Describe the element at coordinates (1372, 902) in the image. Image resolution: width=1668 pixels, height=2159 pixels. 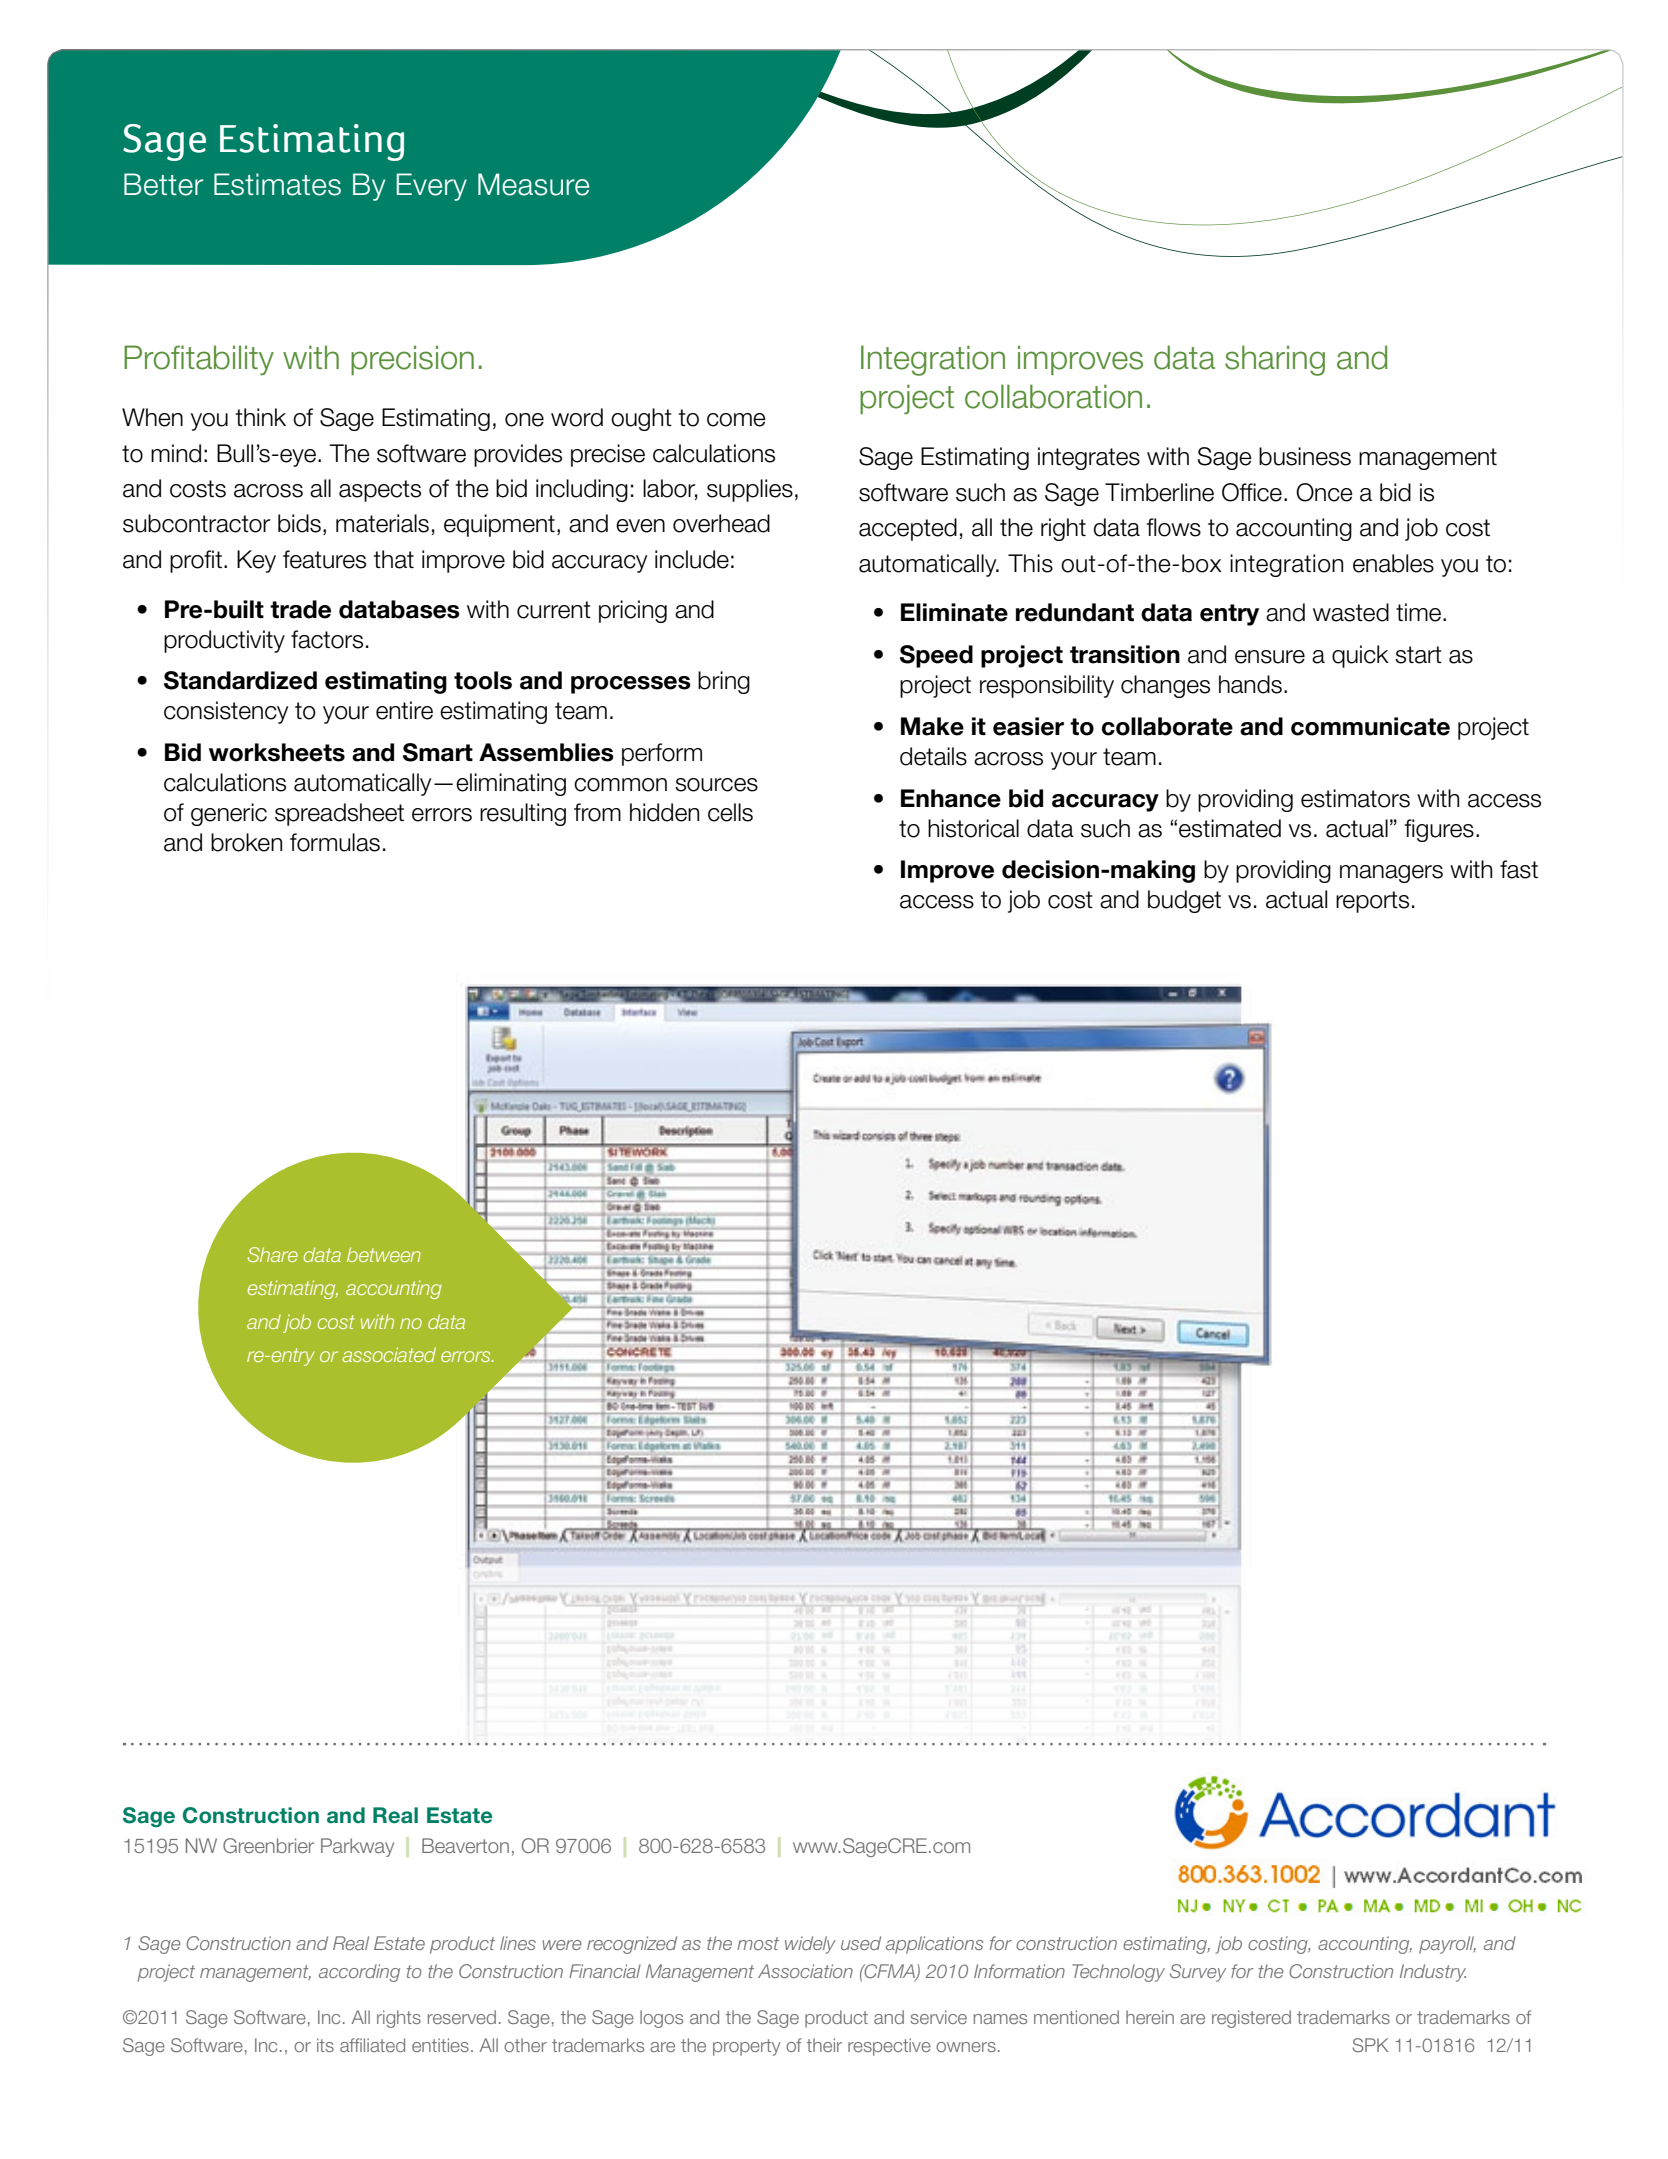
I see `reports` at that location.
